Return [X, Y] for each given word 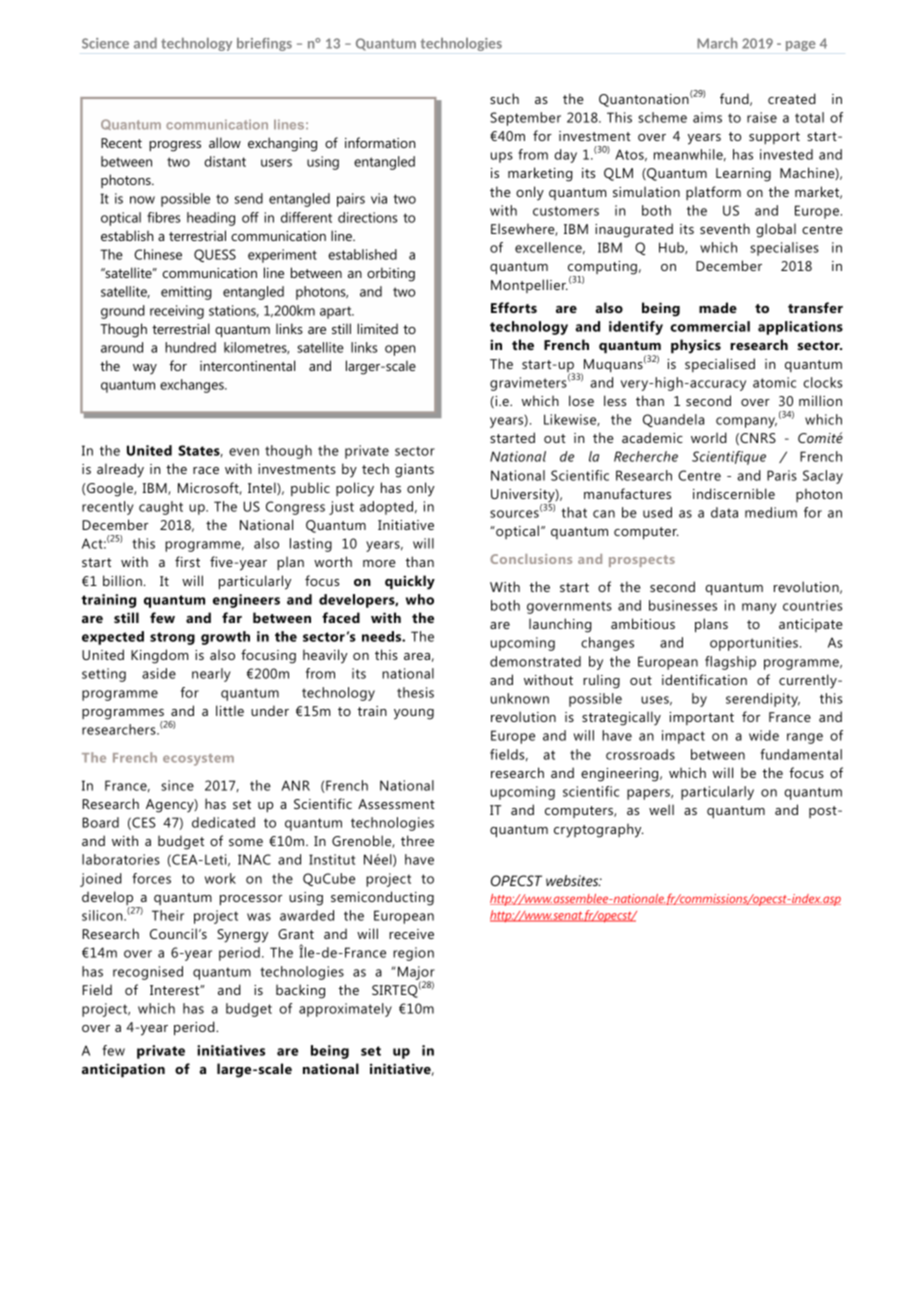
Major [416, 974]
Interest [175, 990]
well [661, 809]
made [718, 307]
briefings [264, 44]
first [187, 561]
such [504, 98]
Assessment [396, 804]
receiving [177, 312]
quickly [410, 582]
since [177, 785]
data [724, 512]
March [717, 43]
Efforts [514, 307]
